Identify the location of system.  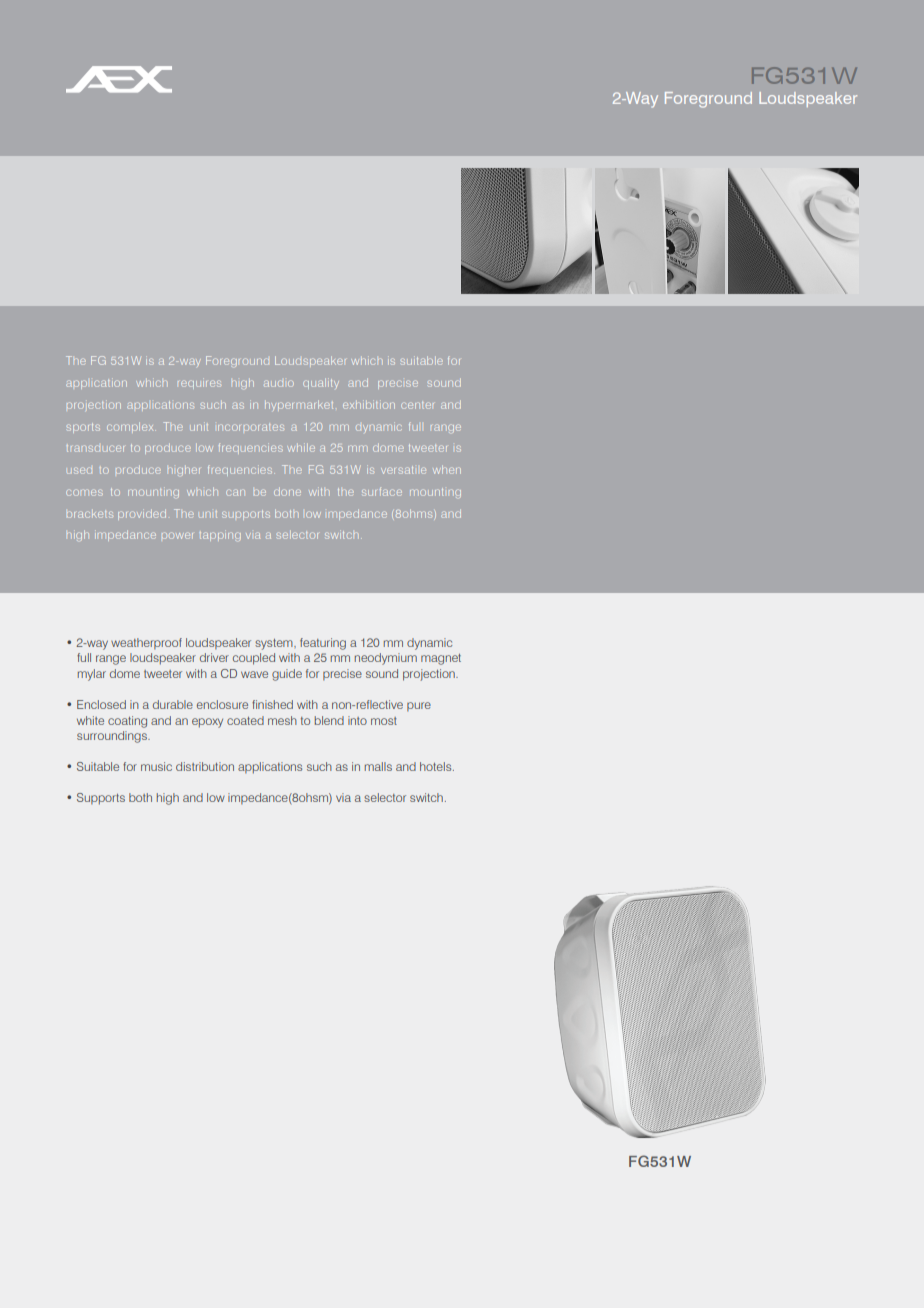
(275, 644).
